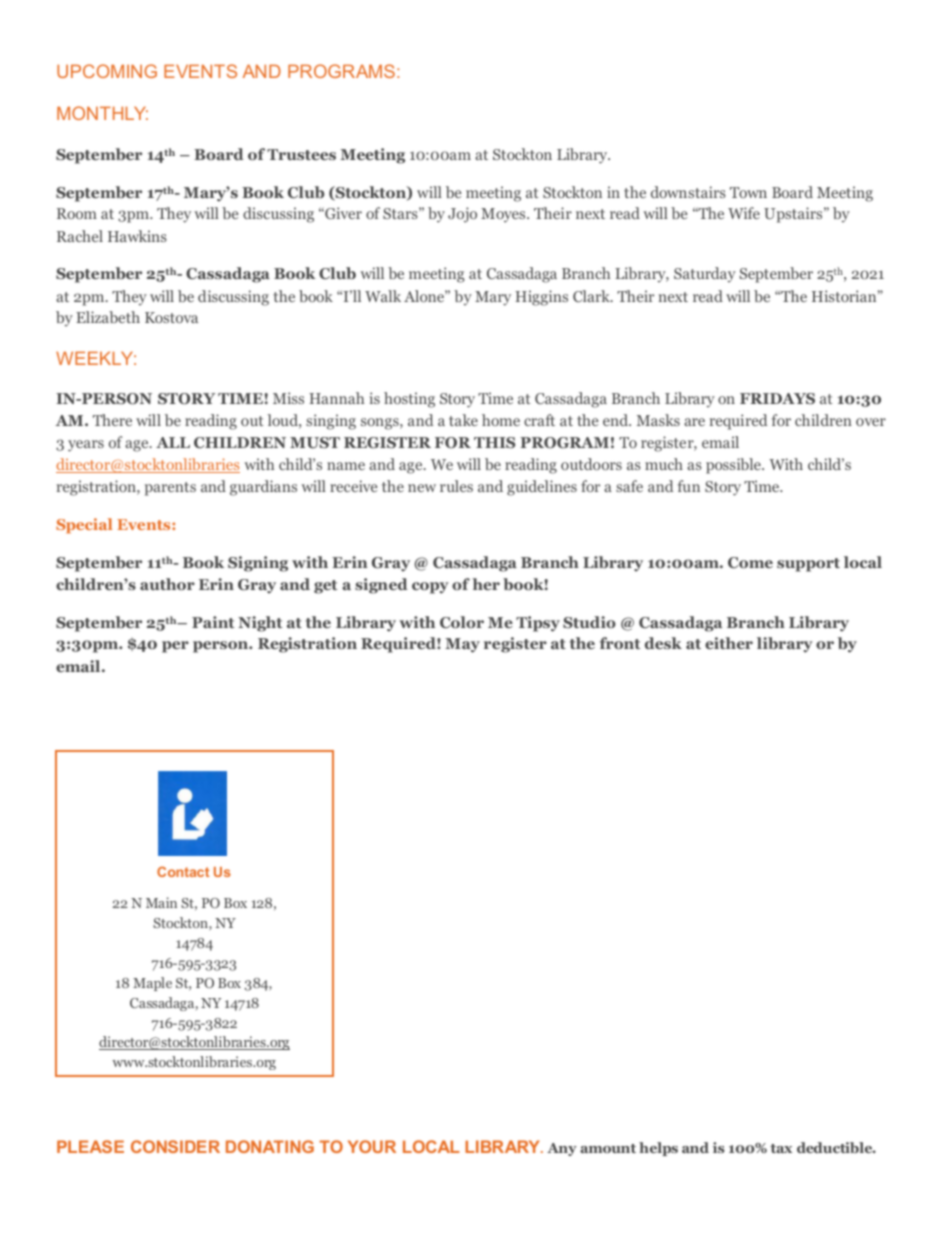  I want to click on Jojo, so click(462, 215).
